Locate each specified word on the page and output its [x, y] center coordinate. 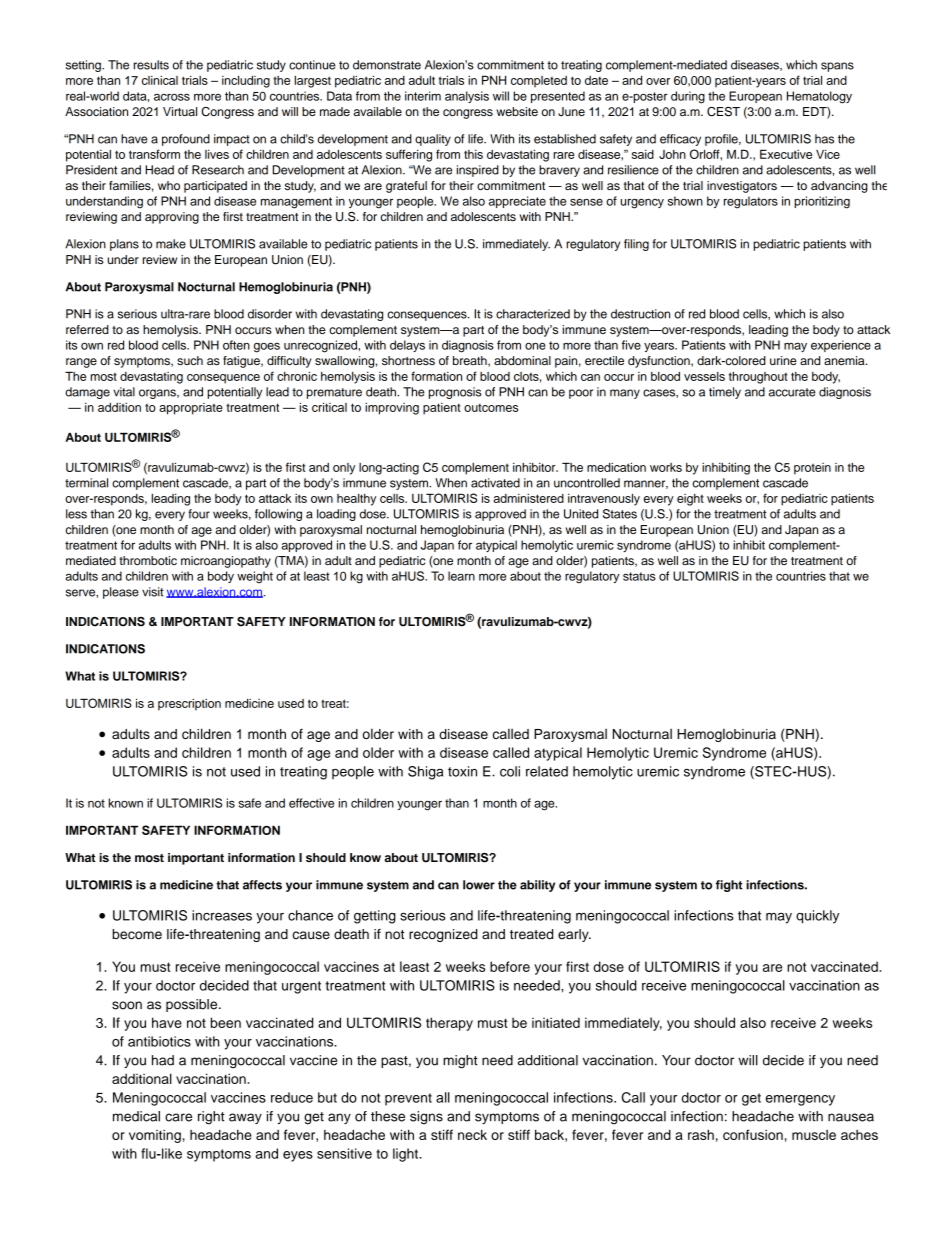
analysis [467, 97]
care [178, 1117]
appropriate [191, 409]
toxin [462, 771]
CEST [723, 112]
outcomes [491, 408]
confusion [753, 1134]
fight [729, 886]
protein [812, 469]
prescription [189, 705]
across [172, 97]
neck [472, 1134]
